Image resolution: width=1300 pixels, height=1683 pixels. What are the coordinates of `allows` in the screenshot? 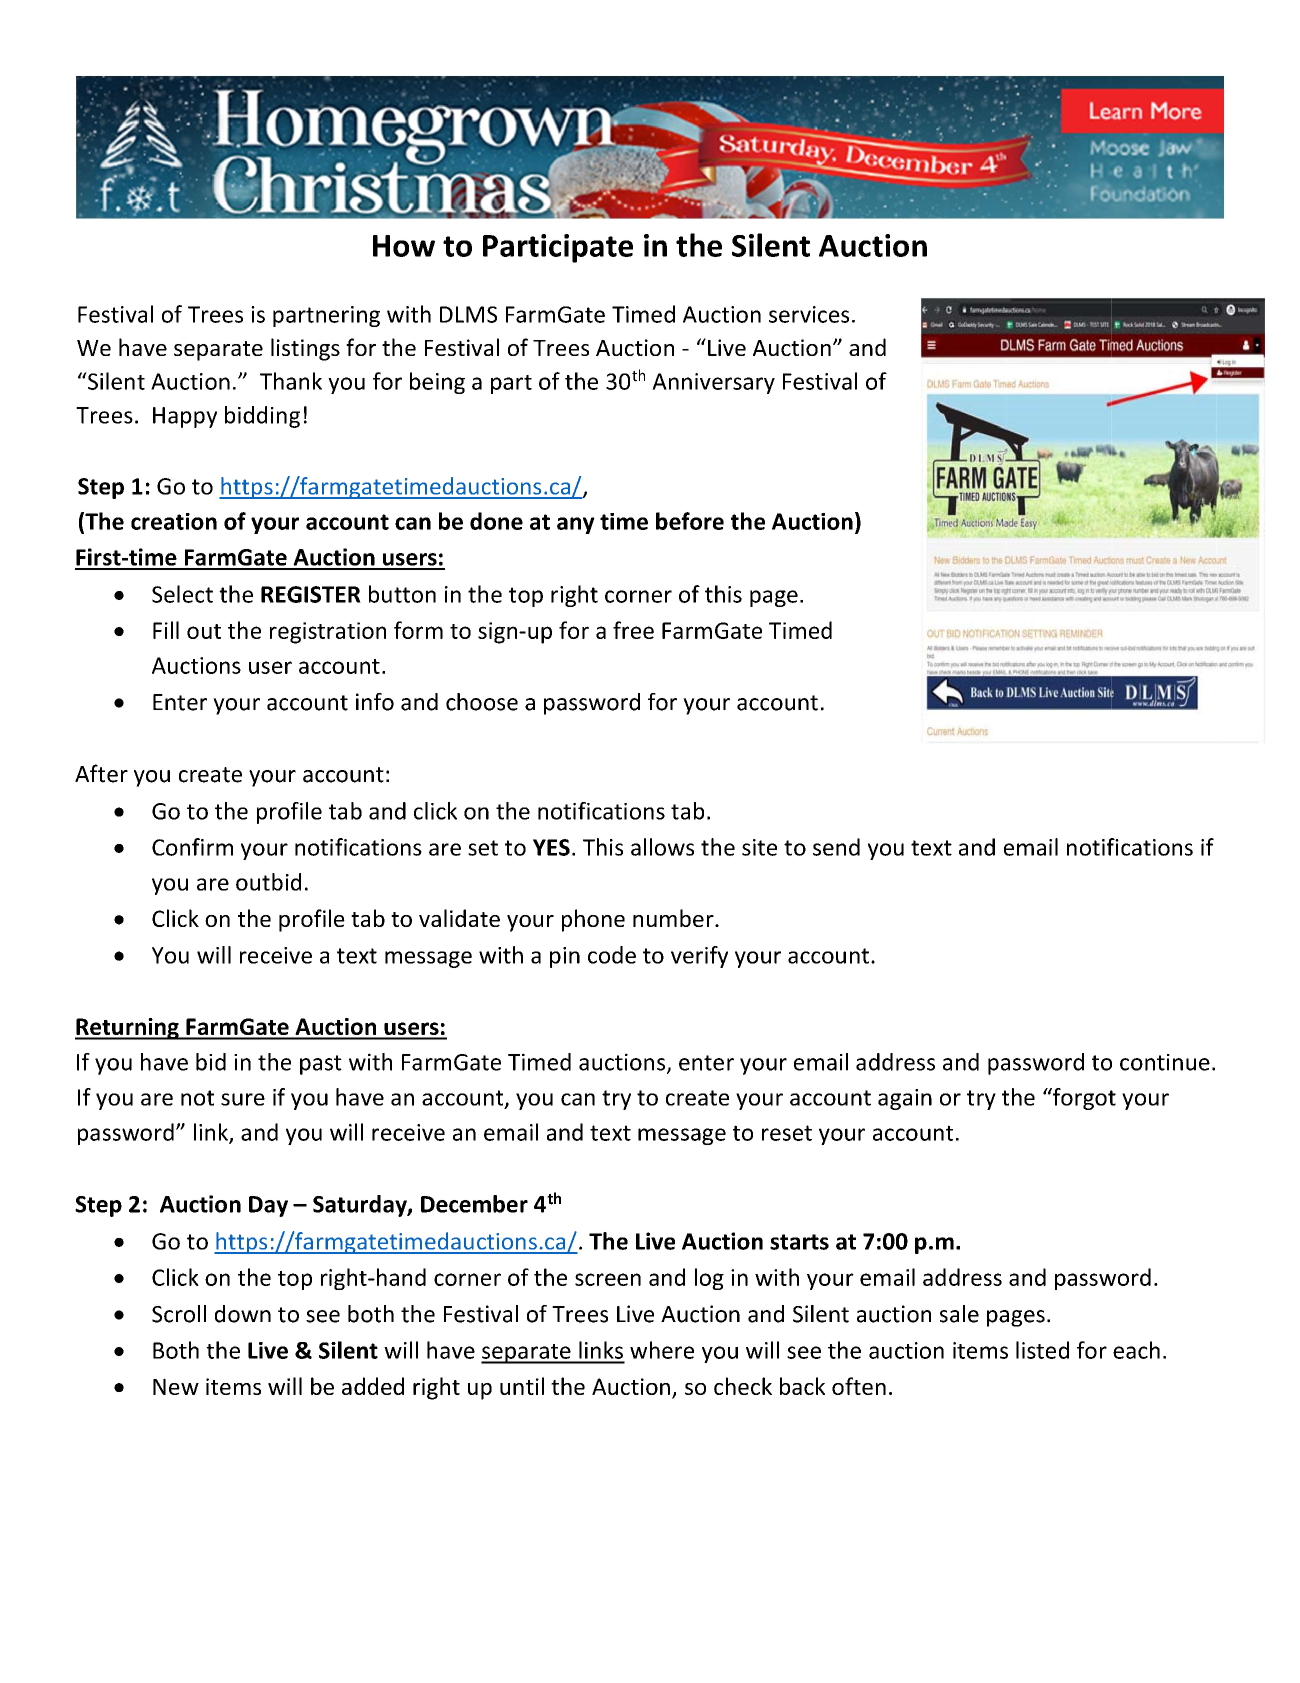 It's located at (662, 847).
